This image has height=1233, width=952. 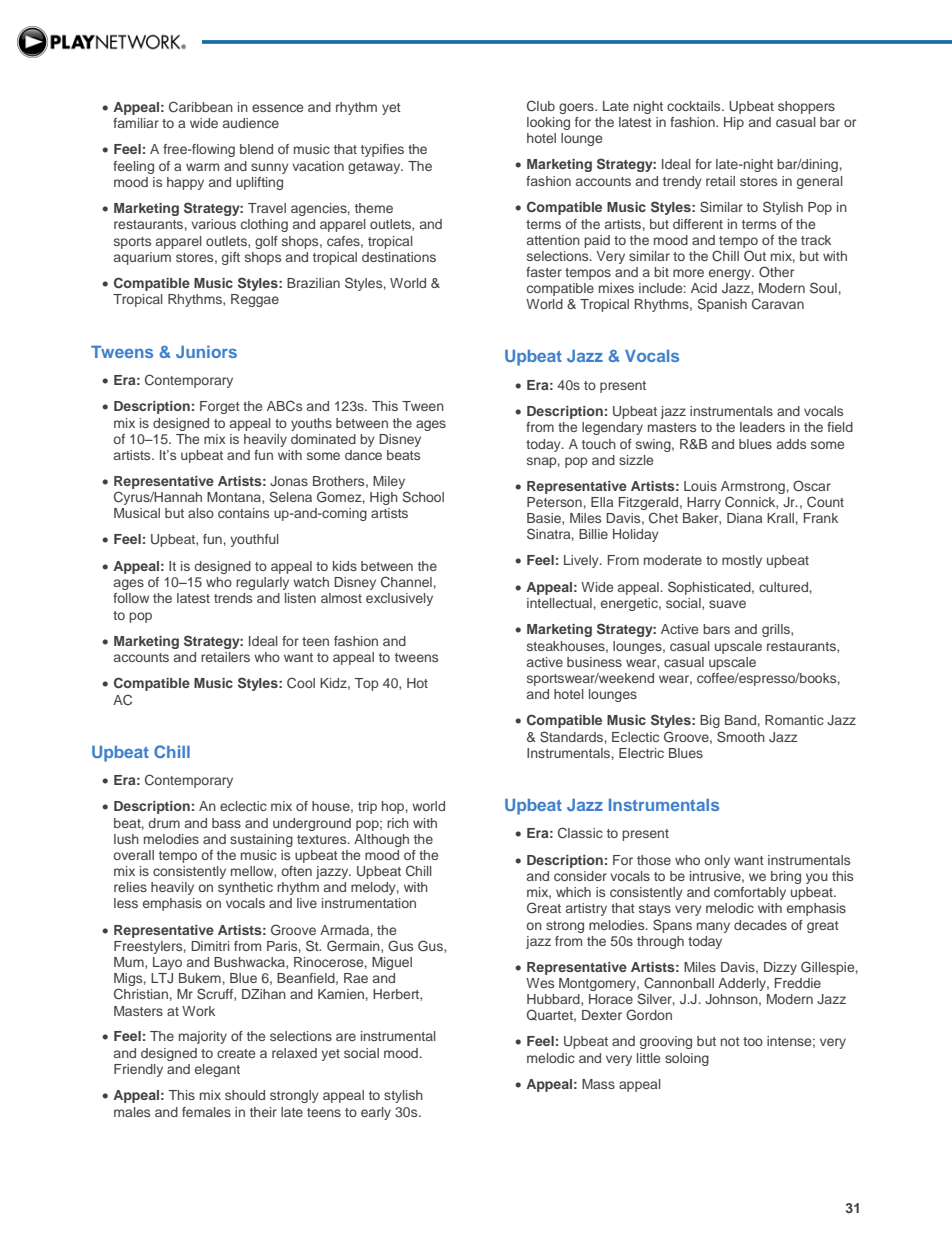 I want to click on bass, so click(x=226, y=823).
